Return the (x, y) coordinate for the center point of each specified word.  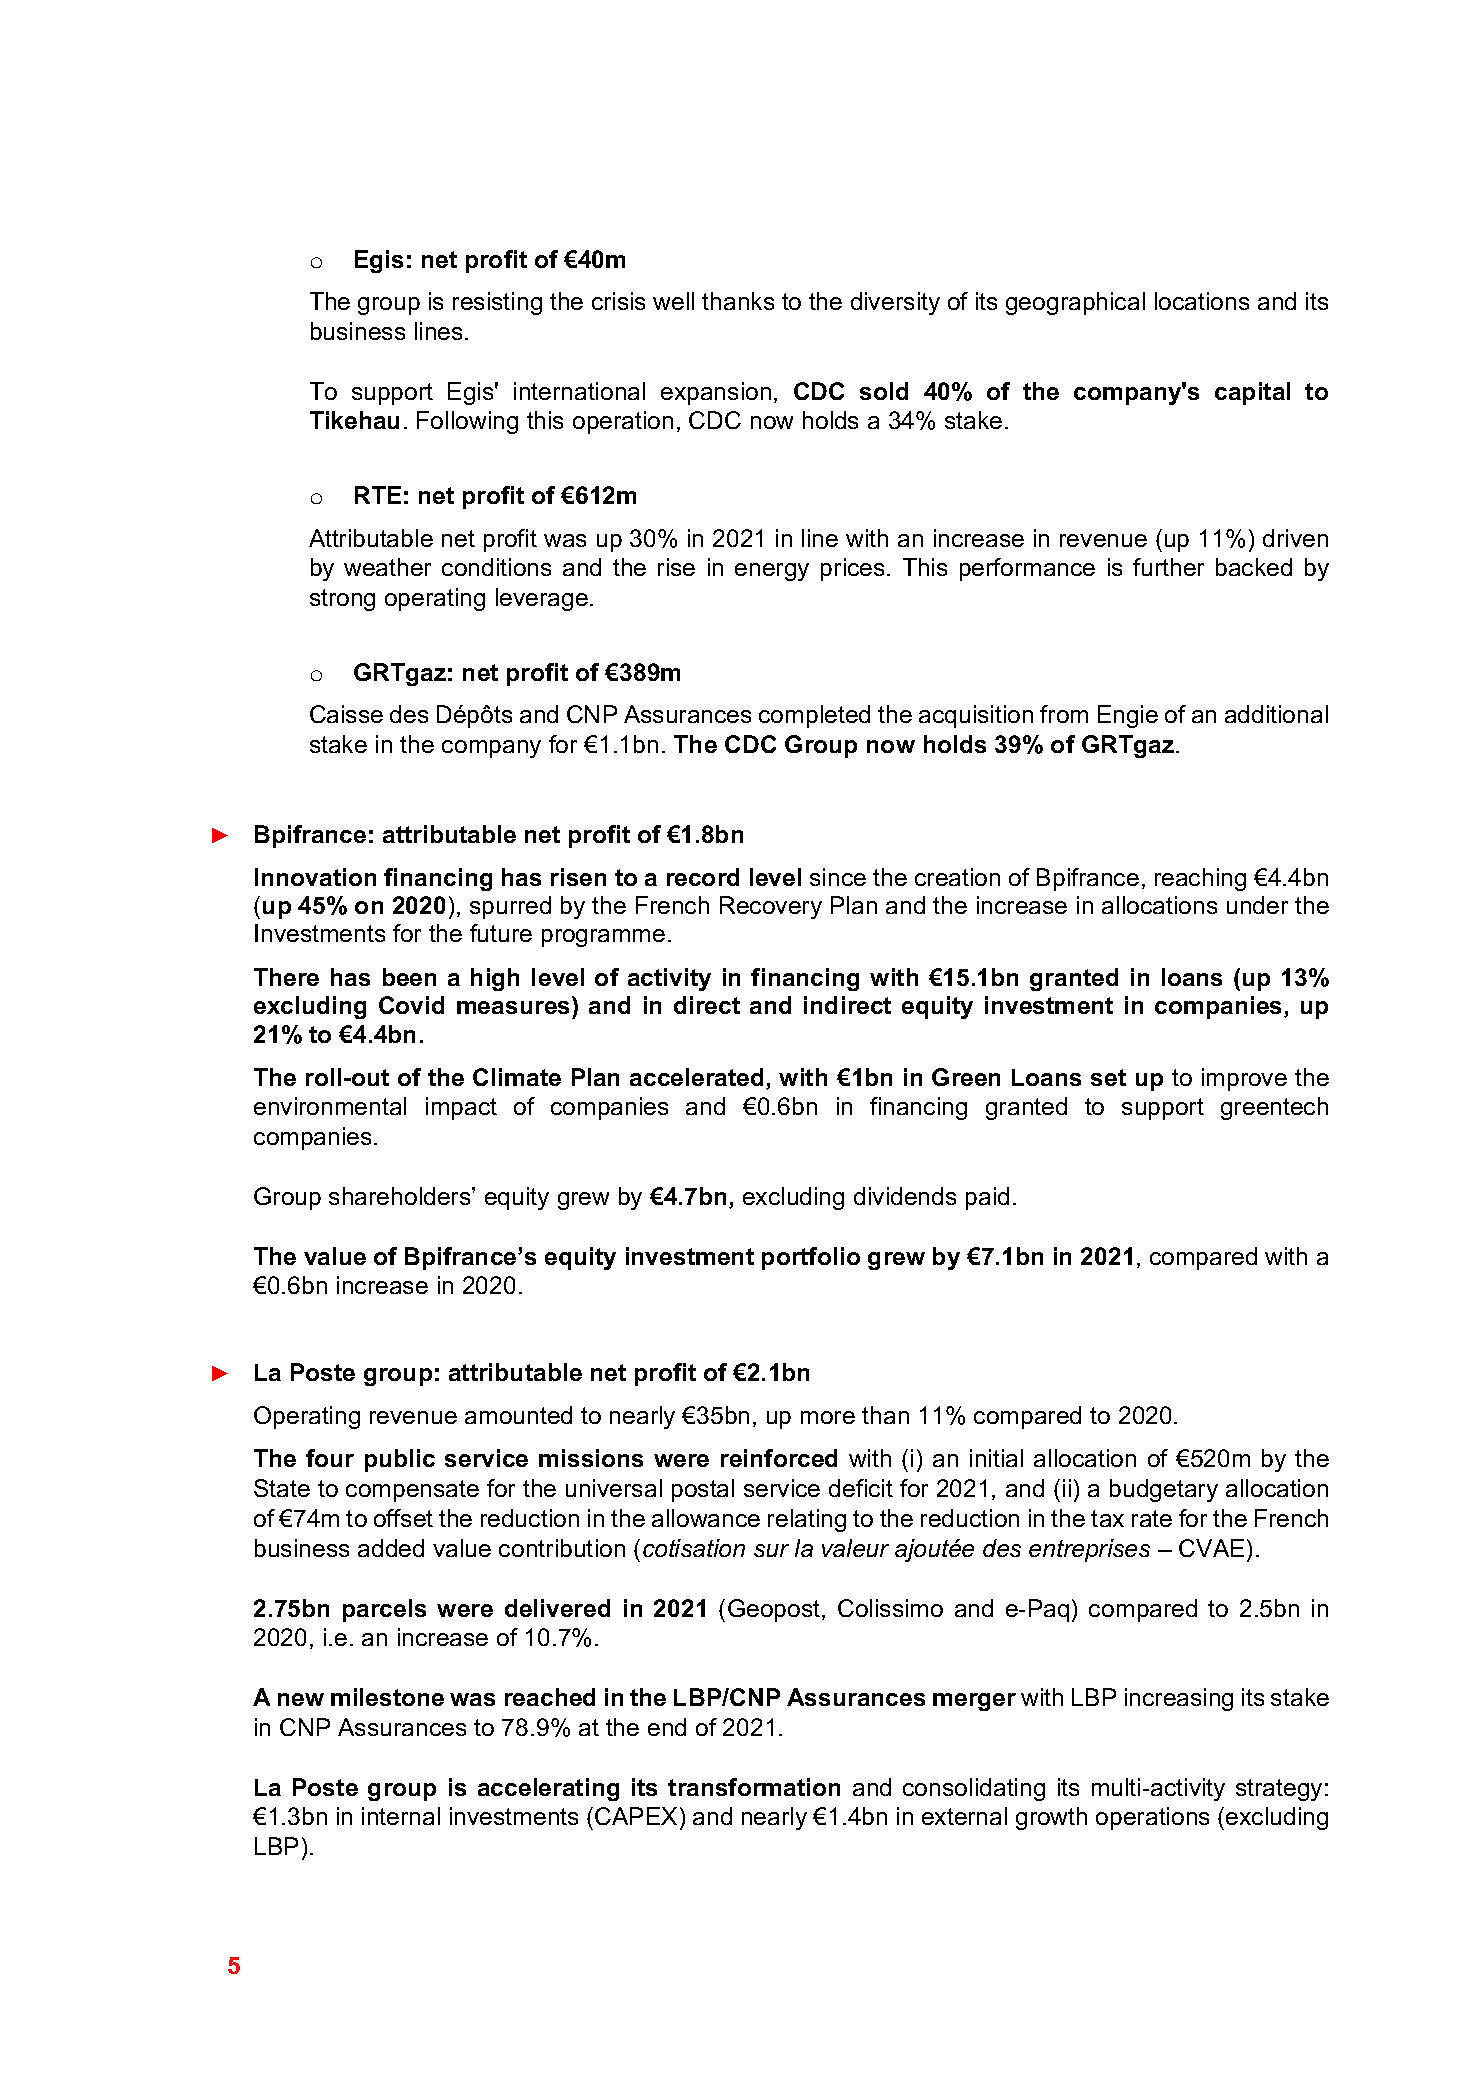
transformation (754, 1787)
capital (1252, 393)
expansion (716, 393)
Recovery (771, 907)
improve (1244, 1079)
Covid (411, 1005)
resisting (497, 303)
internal (401, 1816)
